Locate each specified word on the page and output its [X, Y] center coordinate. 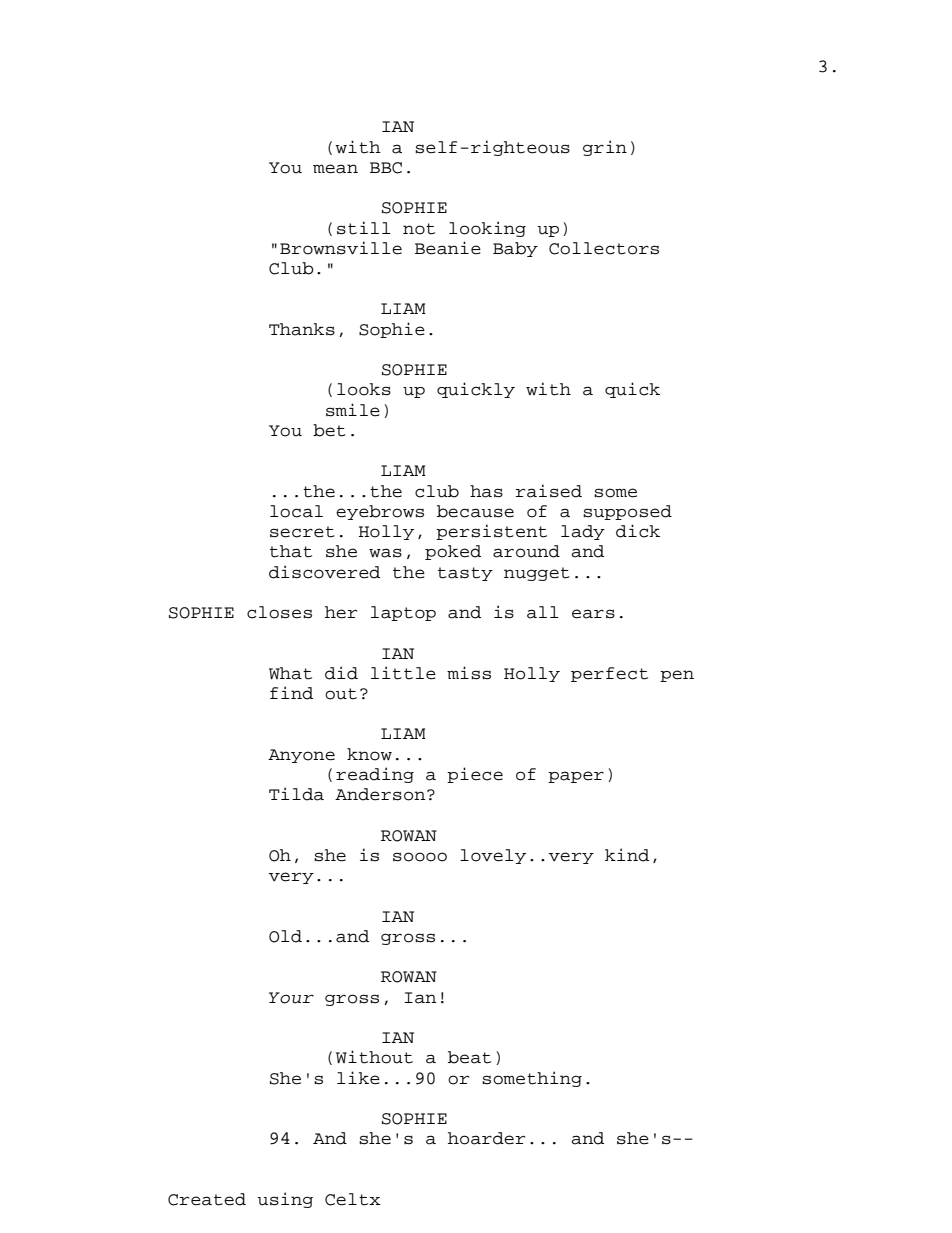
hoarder [486, 1138]
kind [627, 855]
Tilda [296, 794]
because [475, 511]
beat [469, 1057]
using [285, 1200]
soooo [420, 857]
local [296, 511]
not [419, 229]
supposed [627, 512]
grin [605, 148]
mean [335, 169]
